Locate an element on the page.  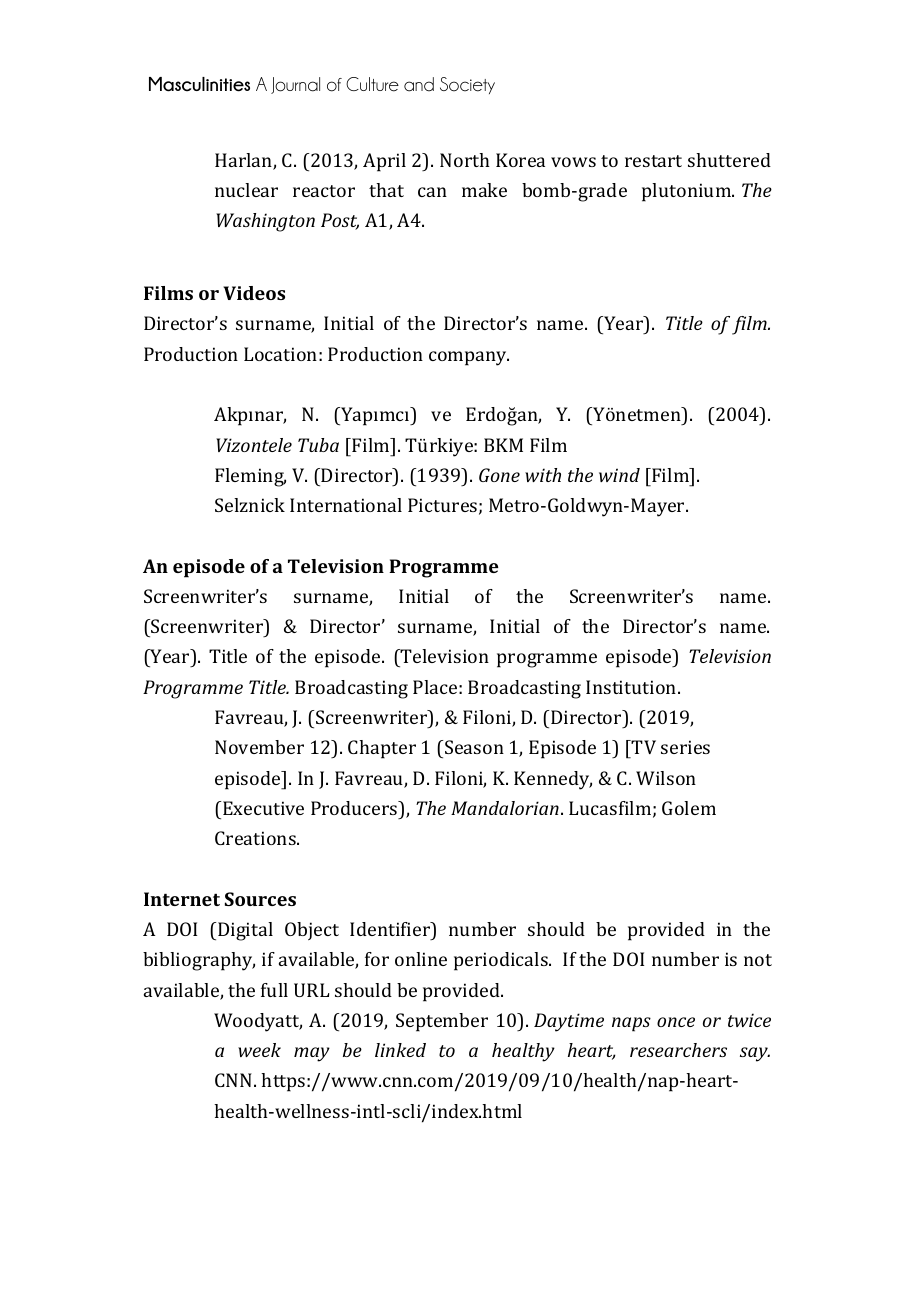
wind is located at coordinates (619, 475).
